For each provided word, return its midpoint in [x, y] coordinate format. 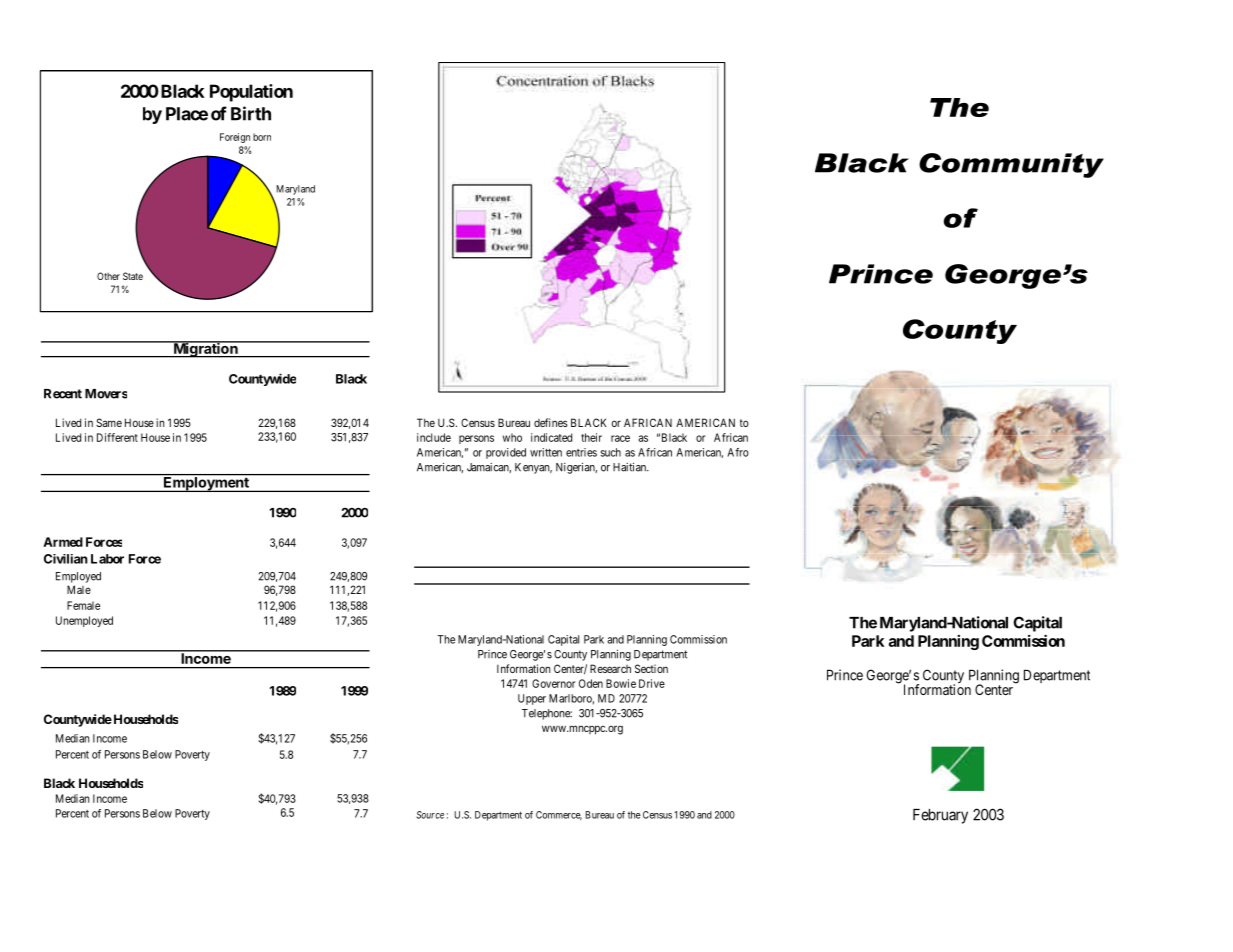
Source [430, 815]
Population [251, 93]
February [940, 816]
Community [1011, 165]
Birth [251, 113]
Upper [532, 699]
